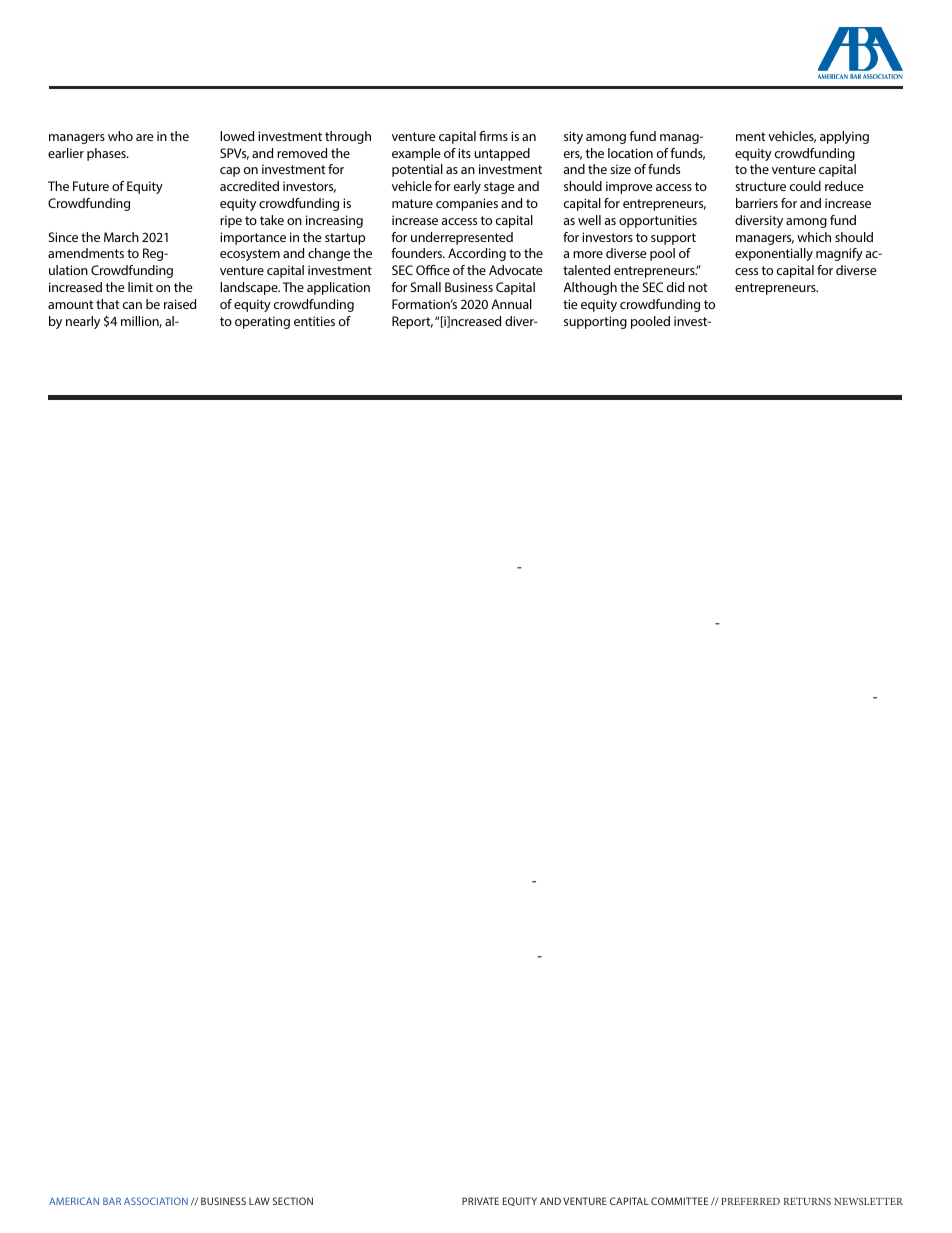 The image size is (952, 1233). What do you see at coordinates (464, 153) in the page?
I see `its` at bounding box center [464, 153].
